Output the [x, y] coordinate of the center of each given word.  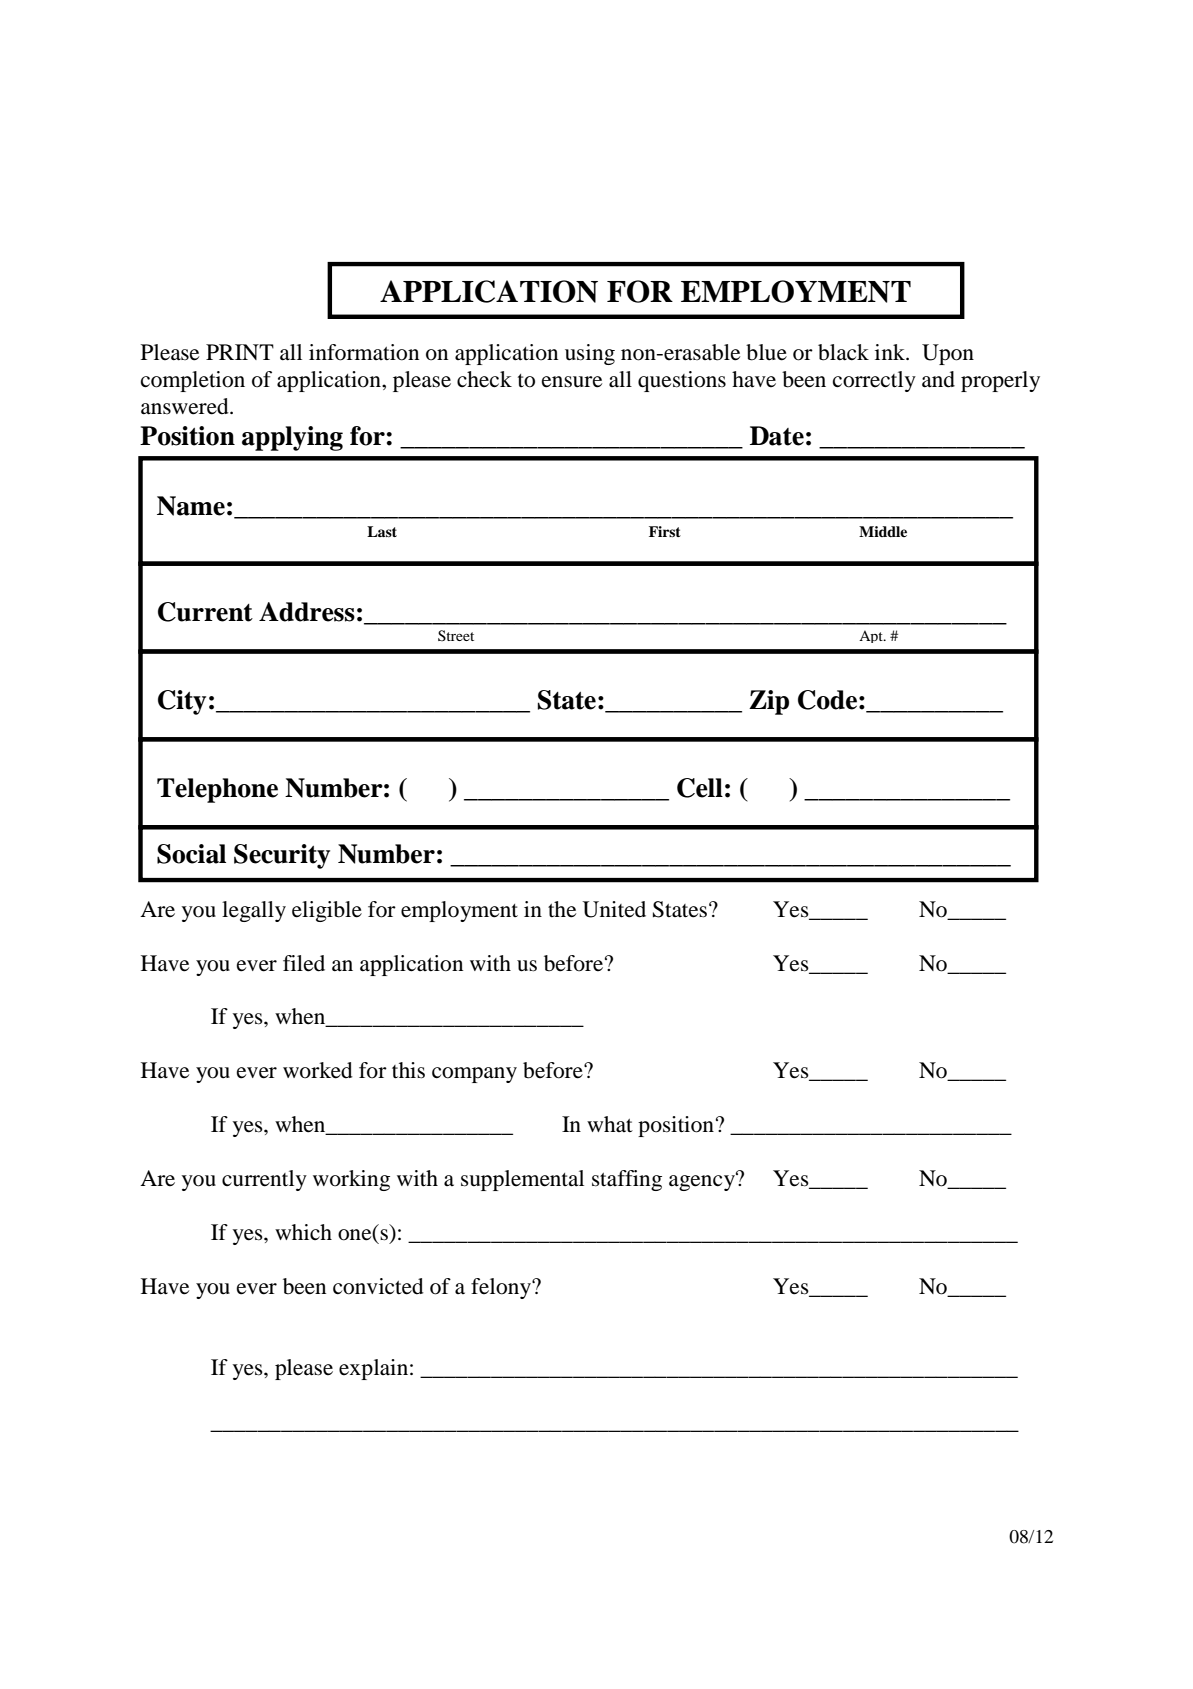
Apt [872, 636]
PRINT [240, 352]
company [474, 1075]
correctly [874, 381]
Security [282, 856]
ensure [572, 382]
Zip [769, 702]
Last [382, 531]
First [665, 531]
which [303, 1232]
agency [703, 1182]
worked [318, 1070]
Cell [700, 788]
